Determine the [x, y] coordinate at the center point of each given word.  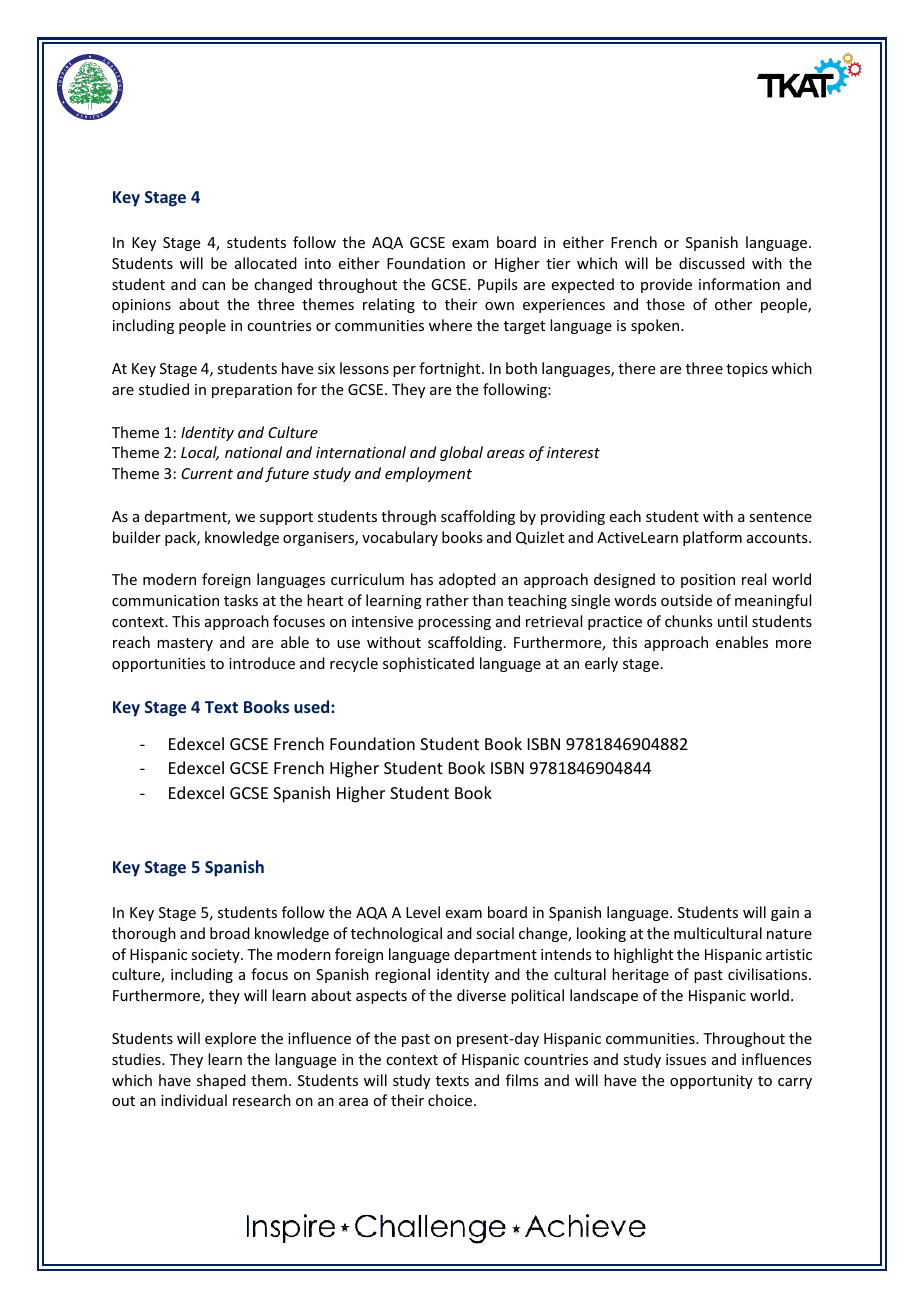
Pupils [497, 285]
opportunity [711, 1082]
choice [450, 1100]
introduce [262, 663]
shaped [221, 1081]
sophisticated [428, 664]
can [213, 286]
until [732, 621]
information [739, 284]
